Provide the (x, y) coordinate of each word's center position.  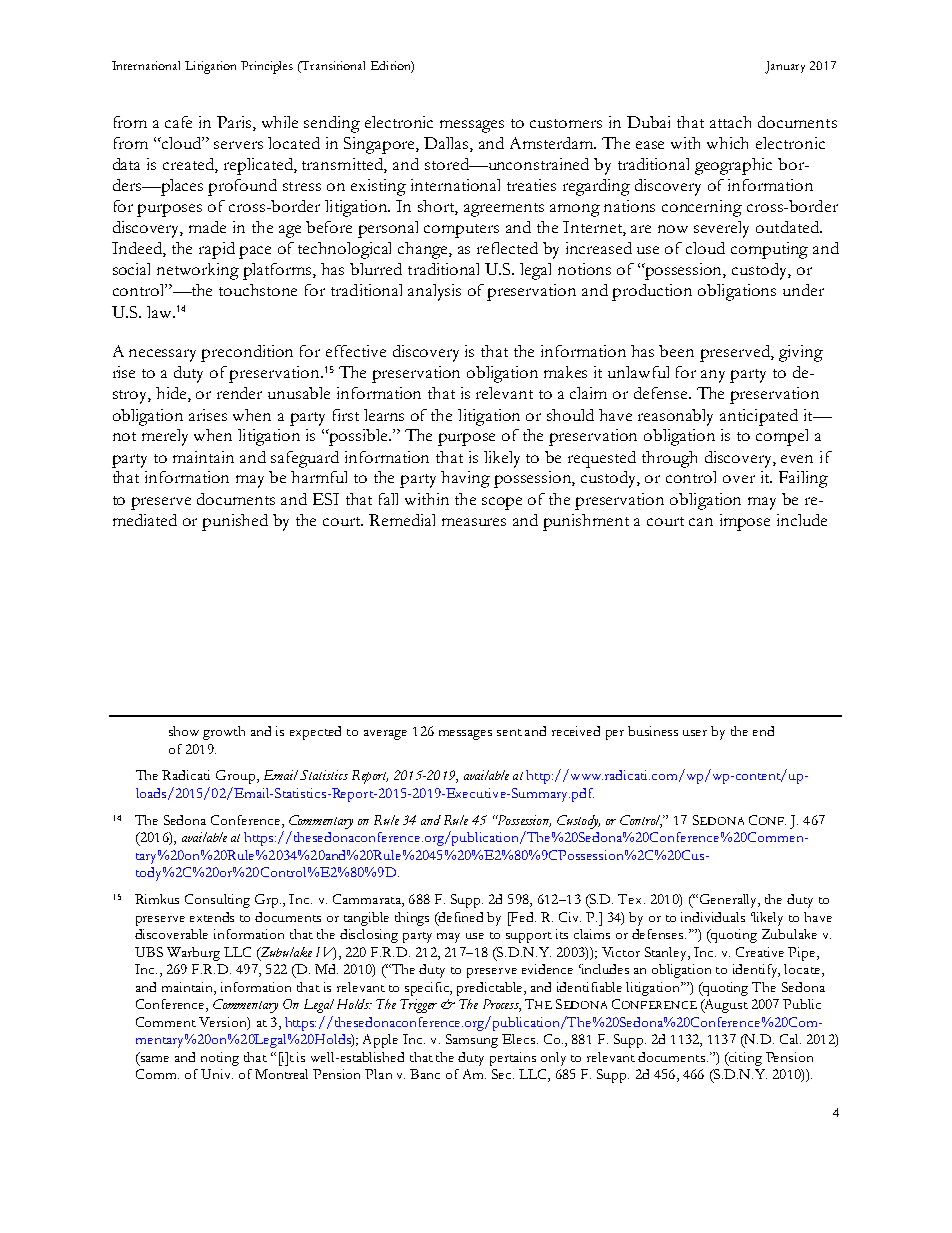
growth (224, 733)
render (239, 393)
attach (730, 122)
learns (384, 415)
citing (744, 1059)
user (695, 733)
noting (220, 1059)
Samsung (472, 1041)
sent (509, 732)
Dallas (447, 144)
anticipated (759, 417)
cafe (178, 122)
